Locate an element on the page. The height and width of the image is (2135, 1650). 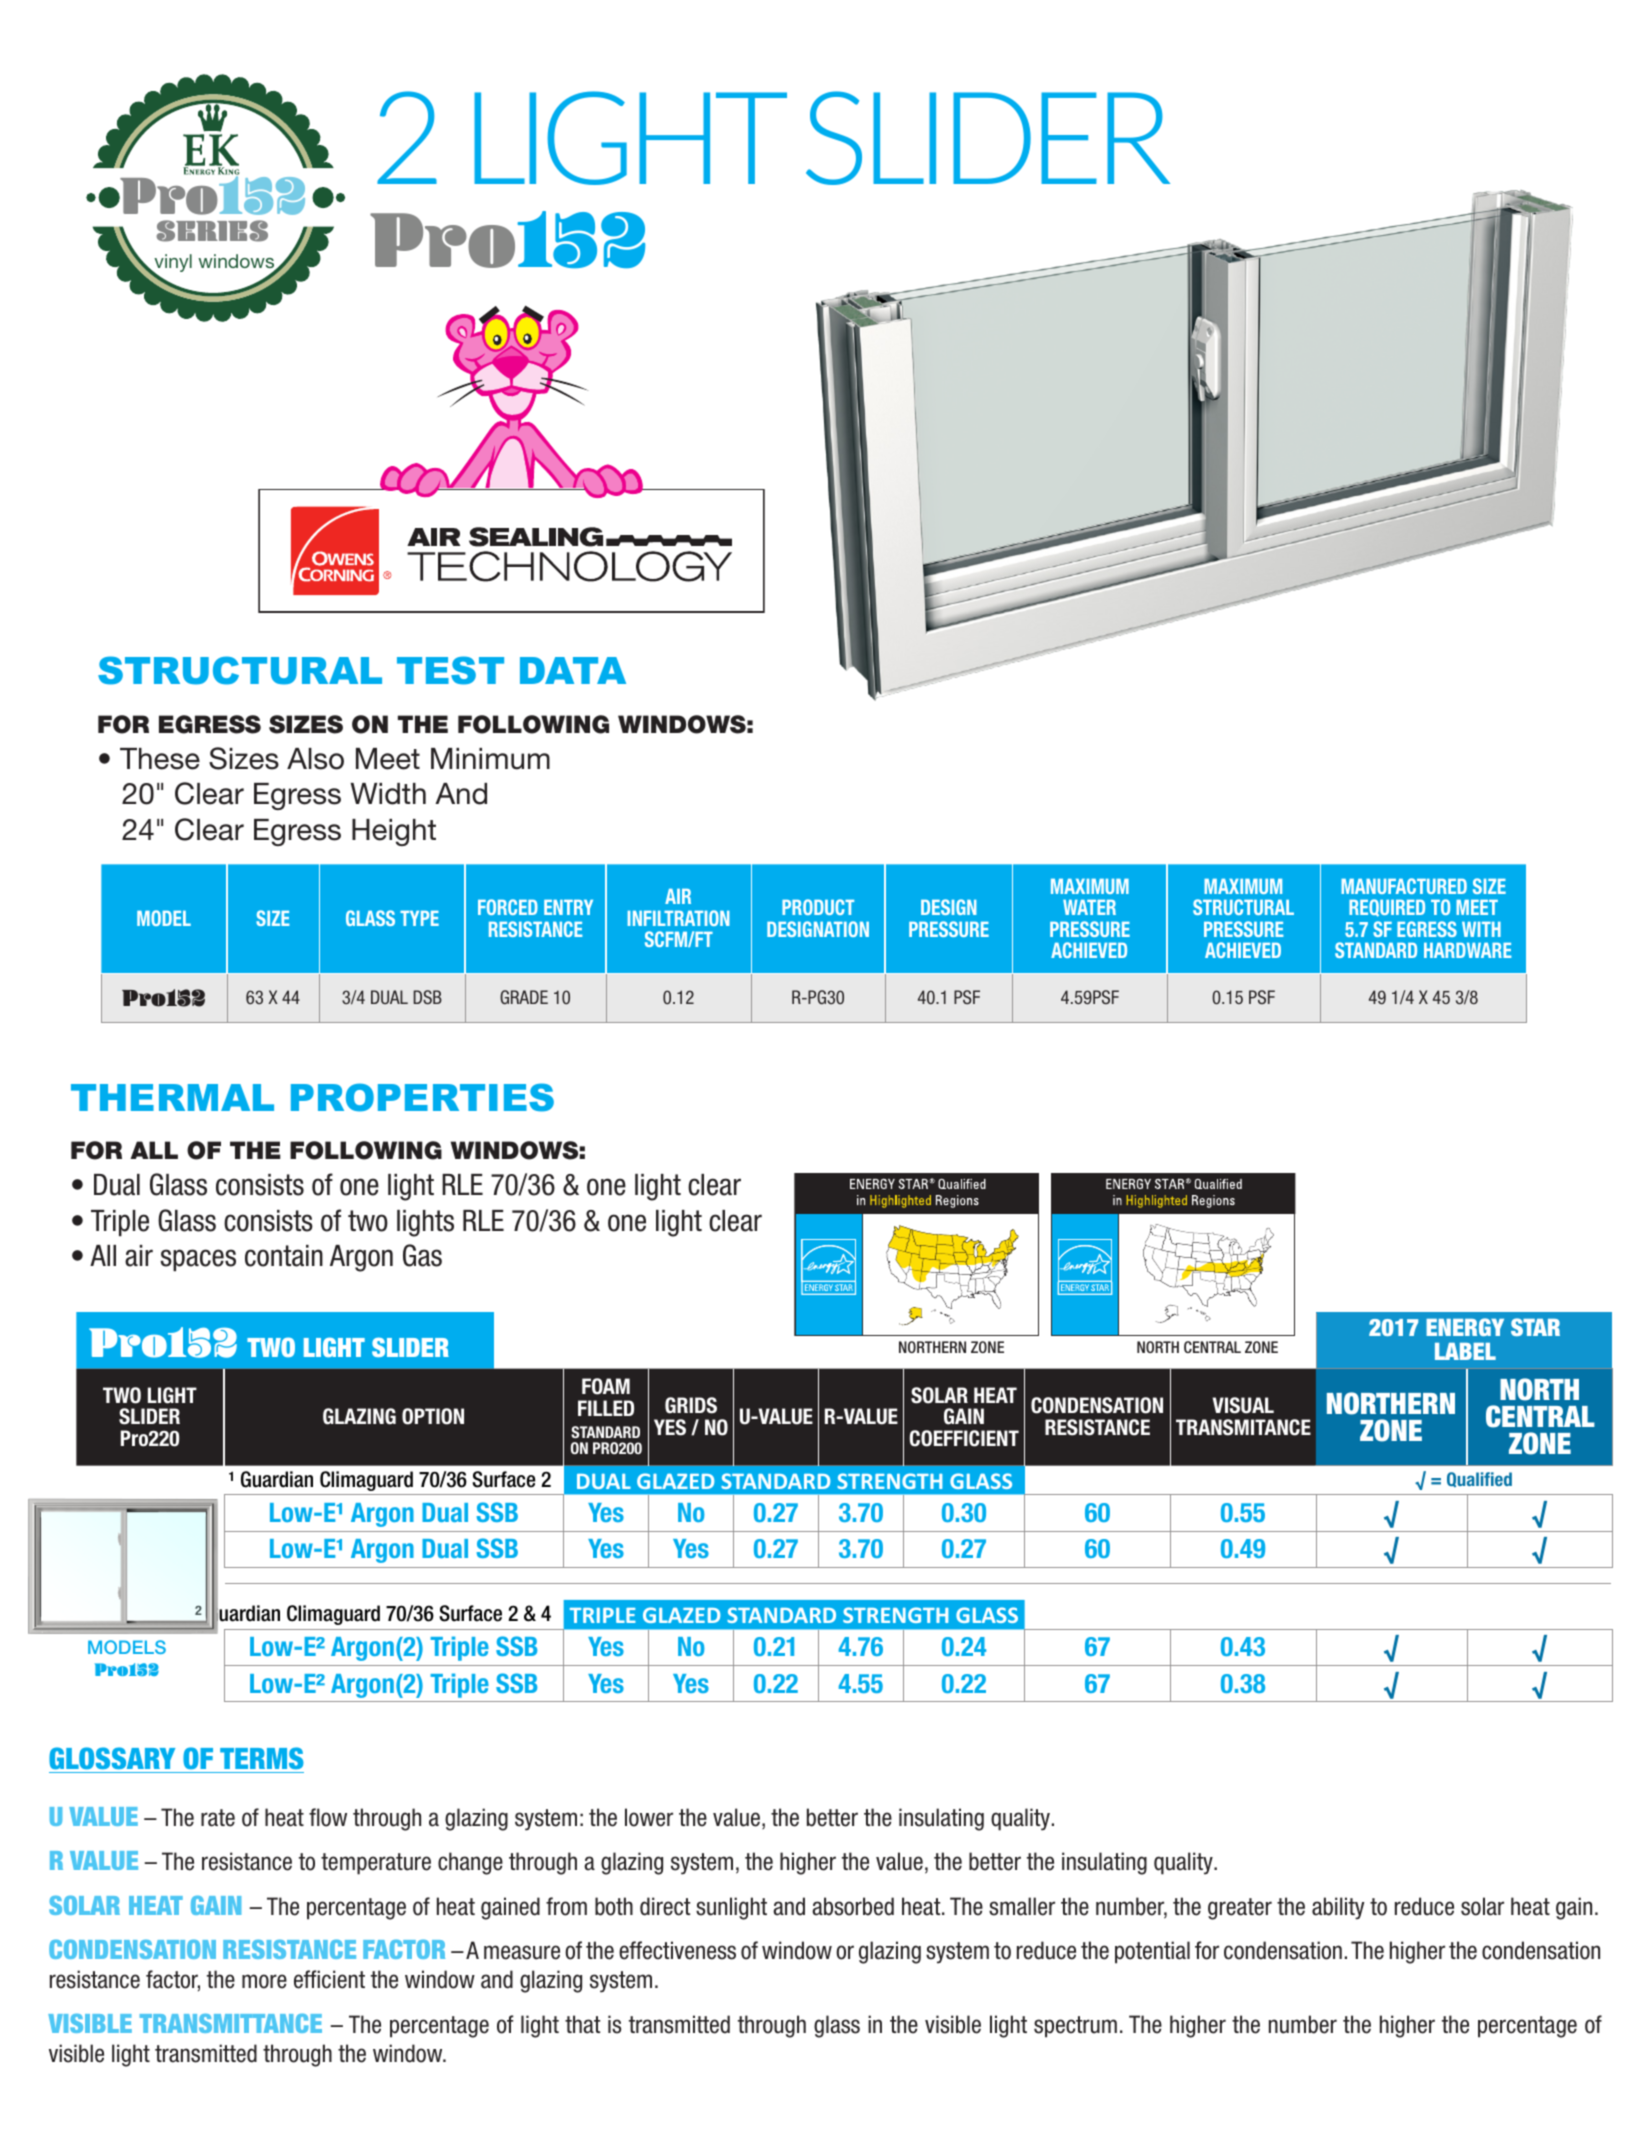
DATA is located at coordinates (573, 670).
